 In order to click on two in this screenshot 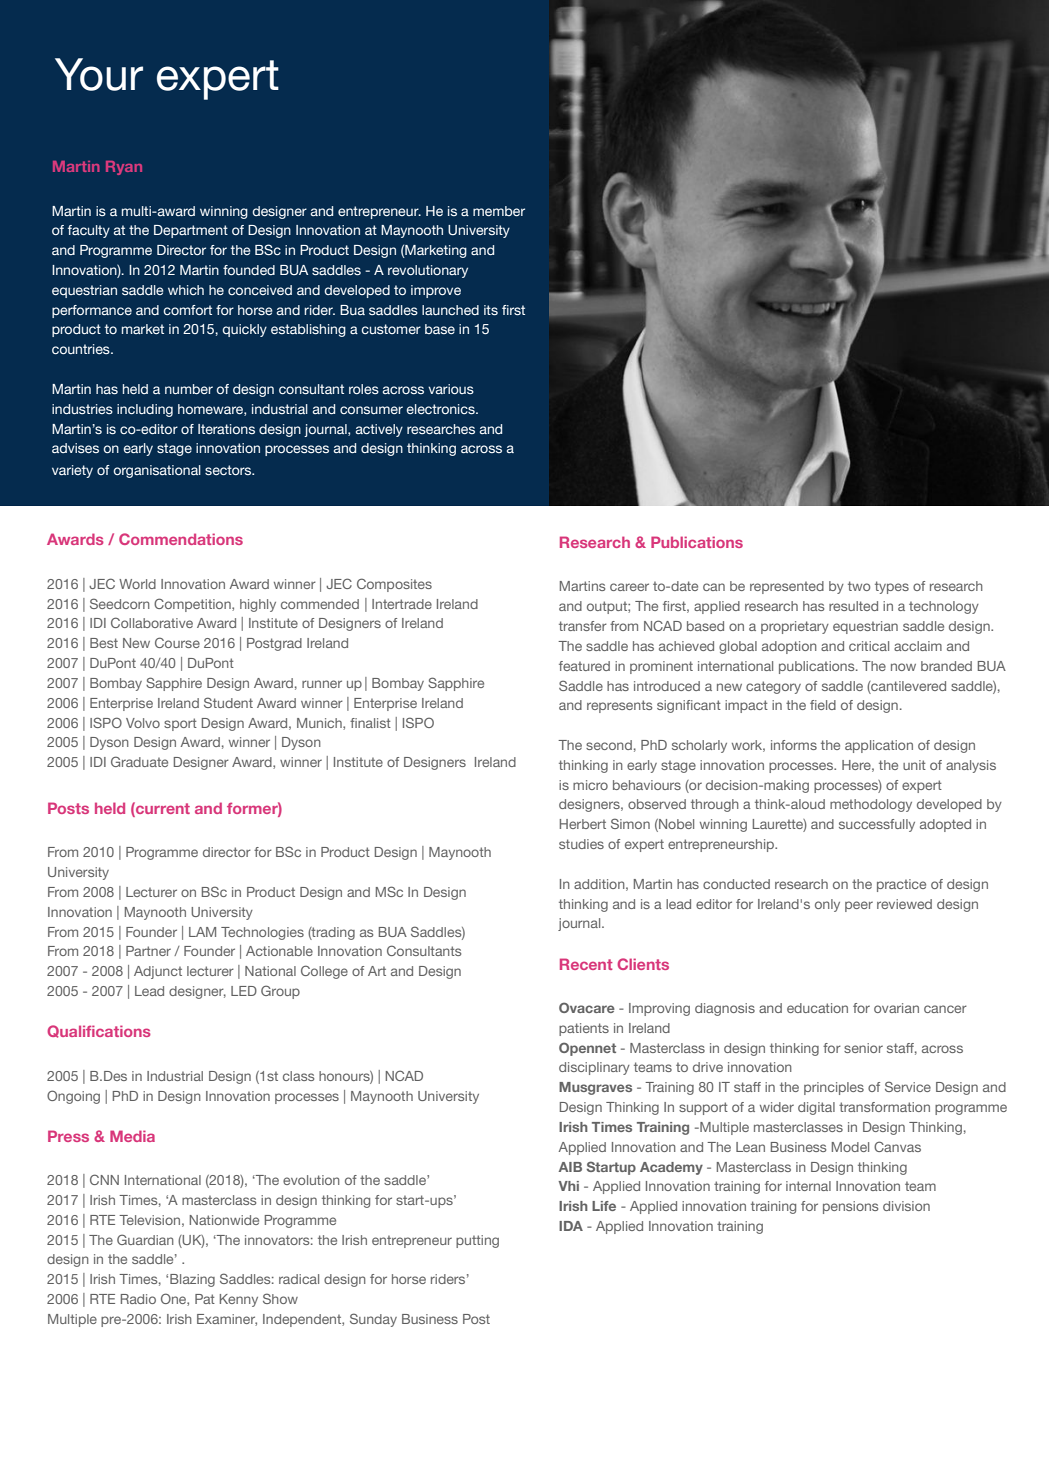, I will do `click(859, 586)`.
